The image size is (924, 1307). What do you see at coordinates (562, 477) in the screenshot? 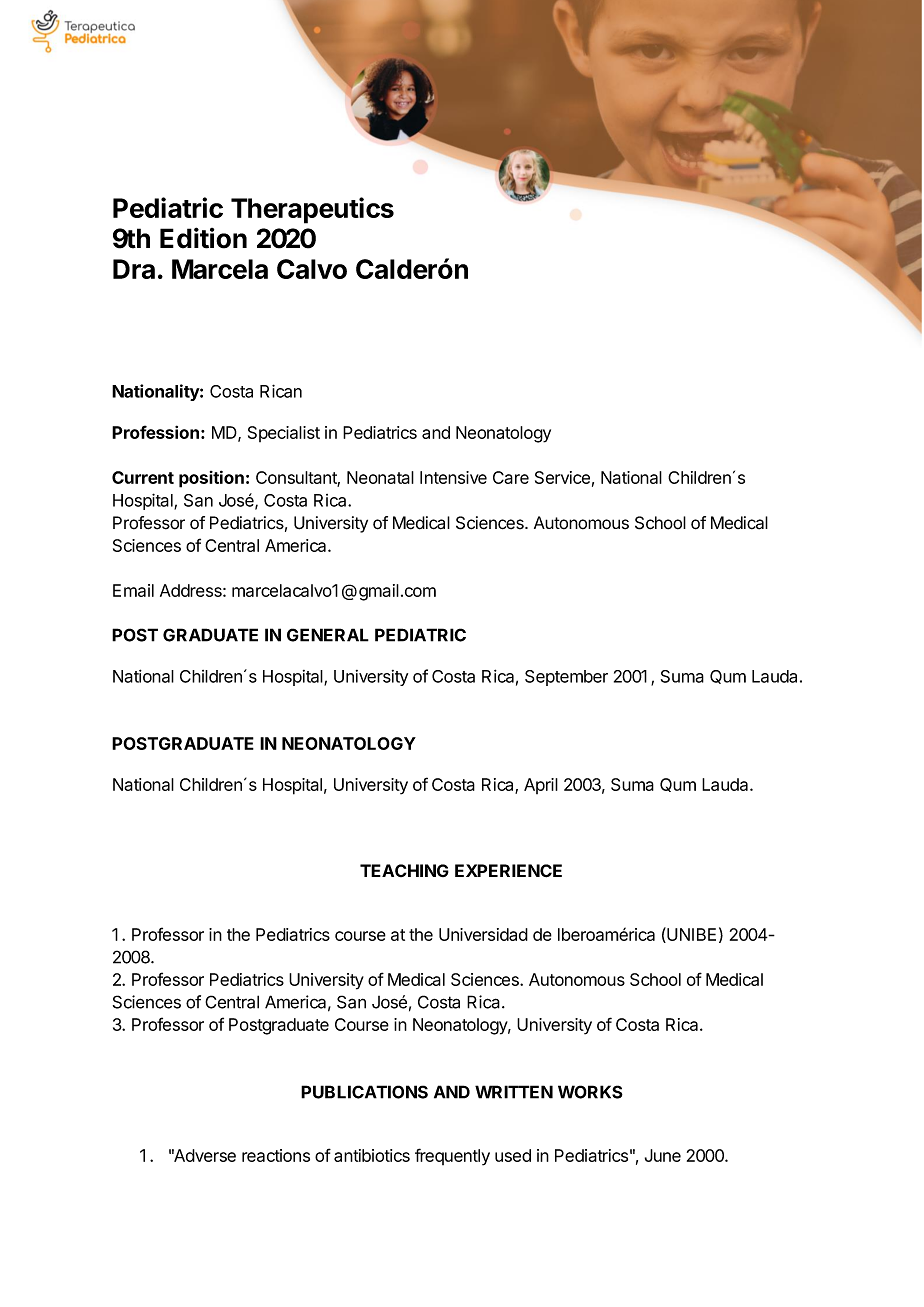
I see `Service` at bounding box center [562, 477].
